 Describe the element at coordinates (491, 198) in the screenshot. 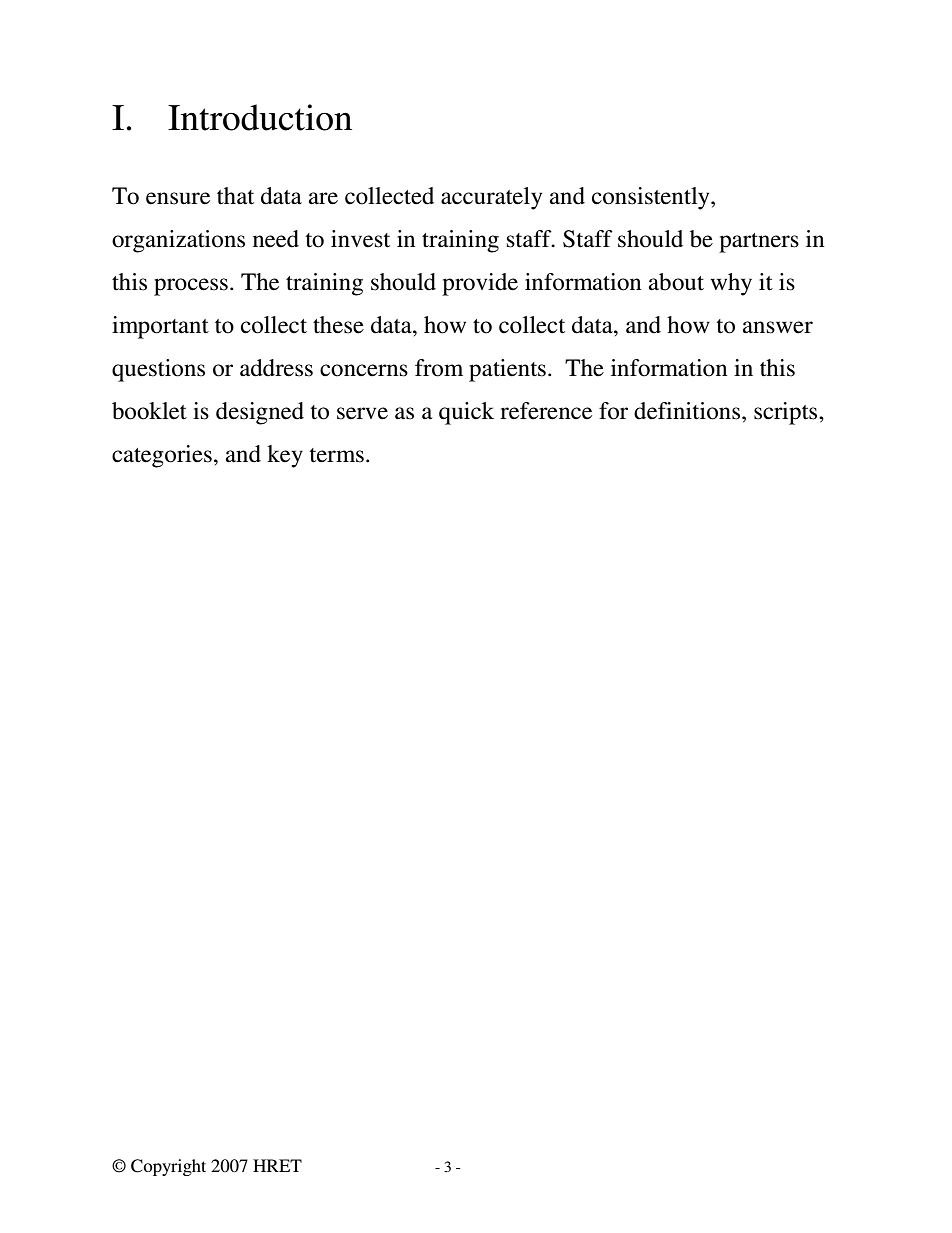

I see `accurately` at that location.
